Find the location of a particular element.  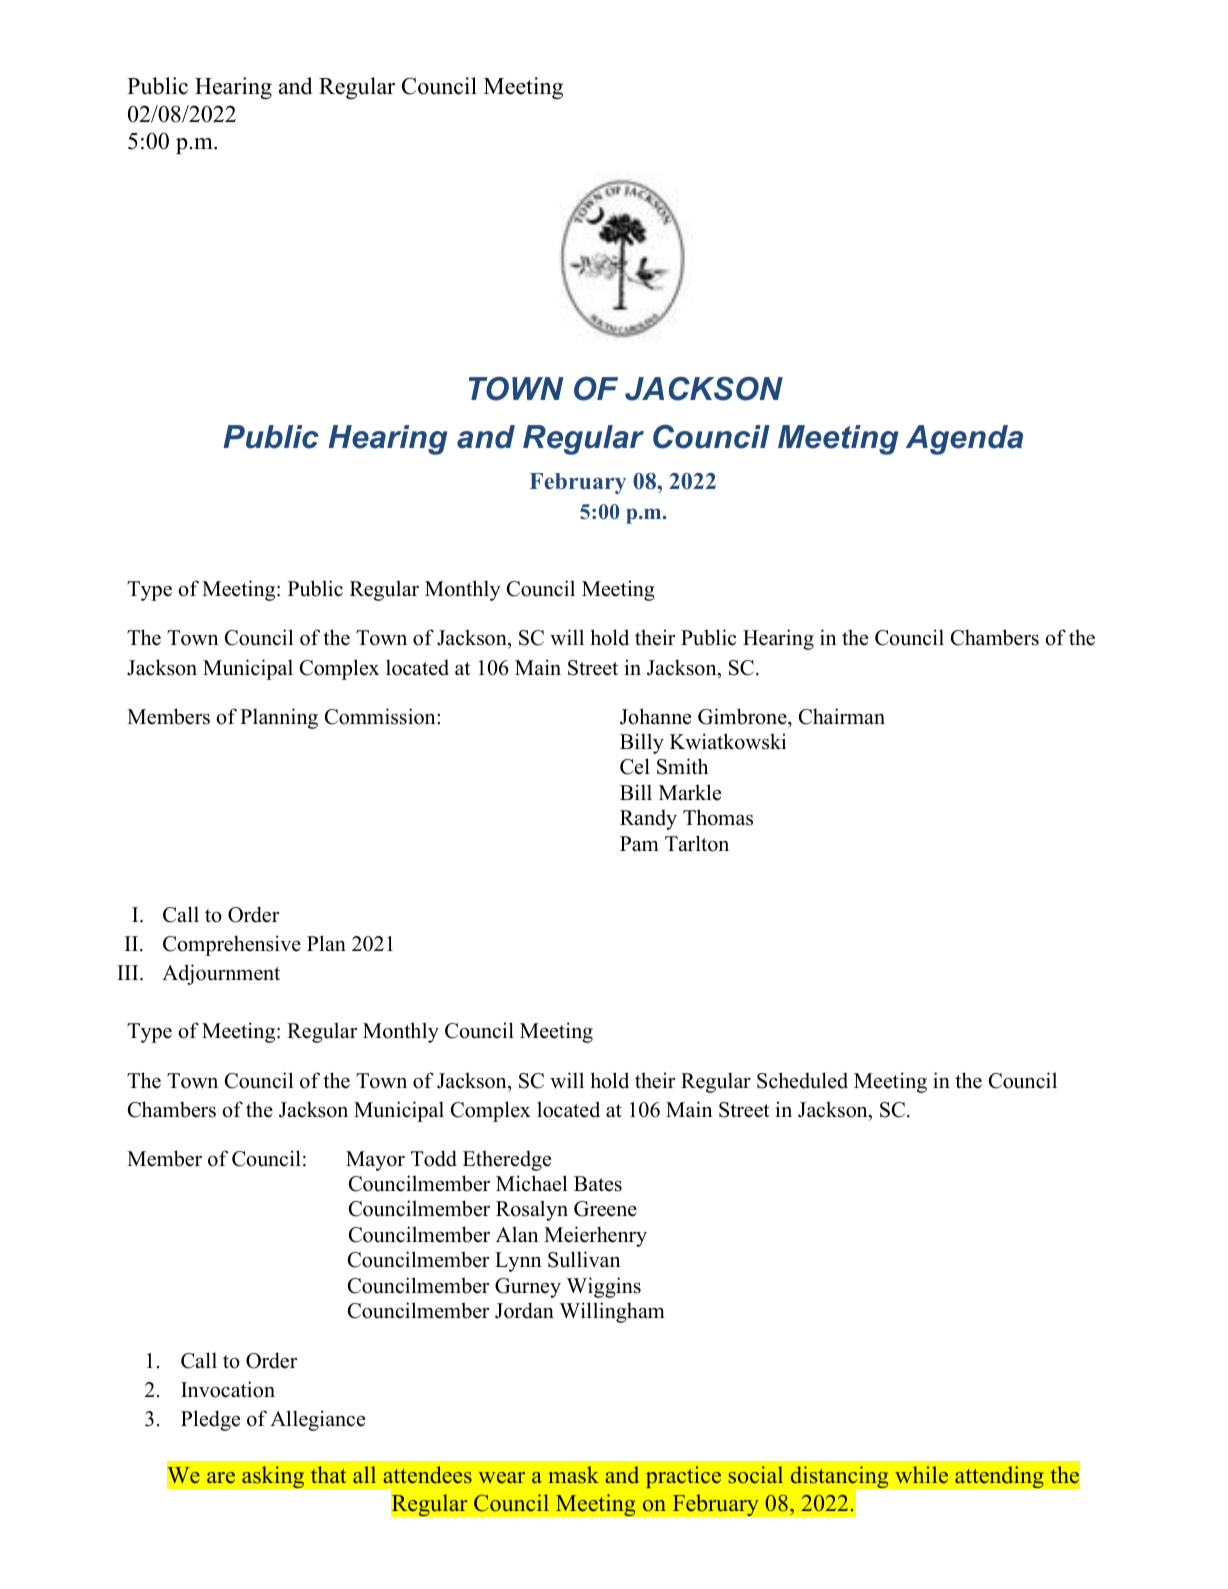

Comprehensive is located at coordinates (232, 945).
